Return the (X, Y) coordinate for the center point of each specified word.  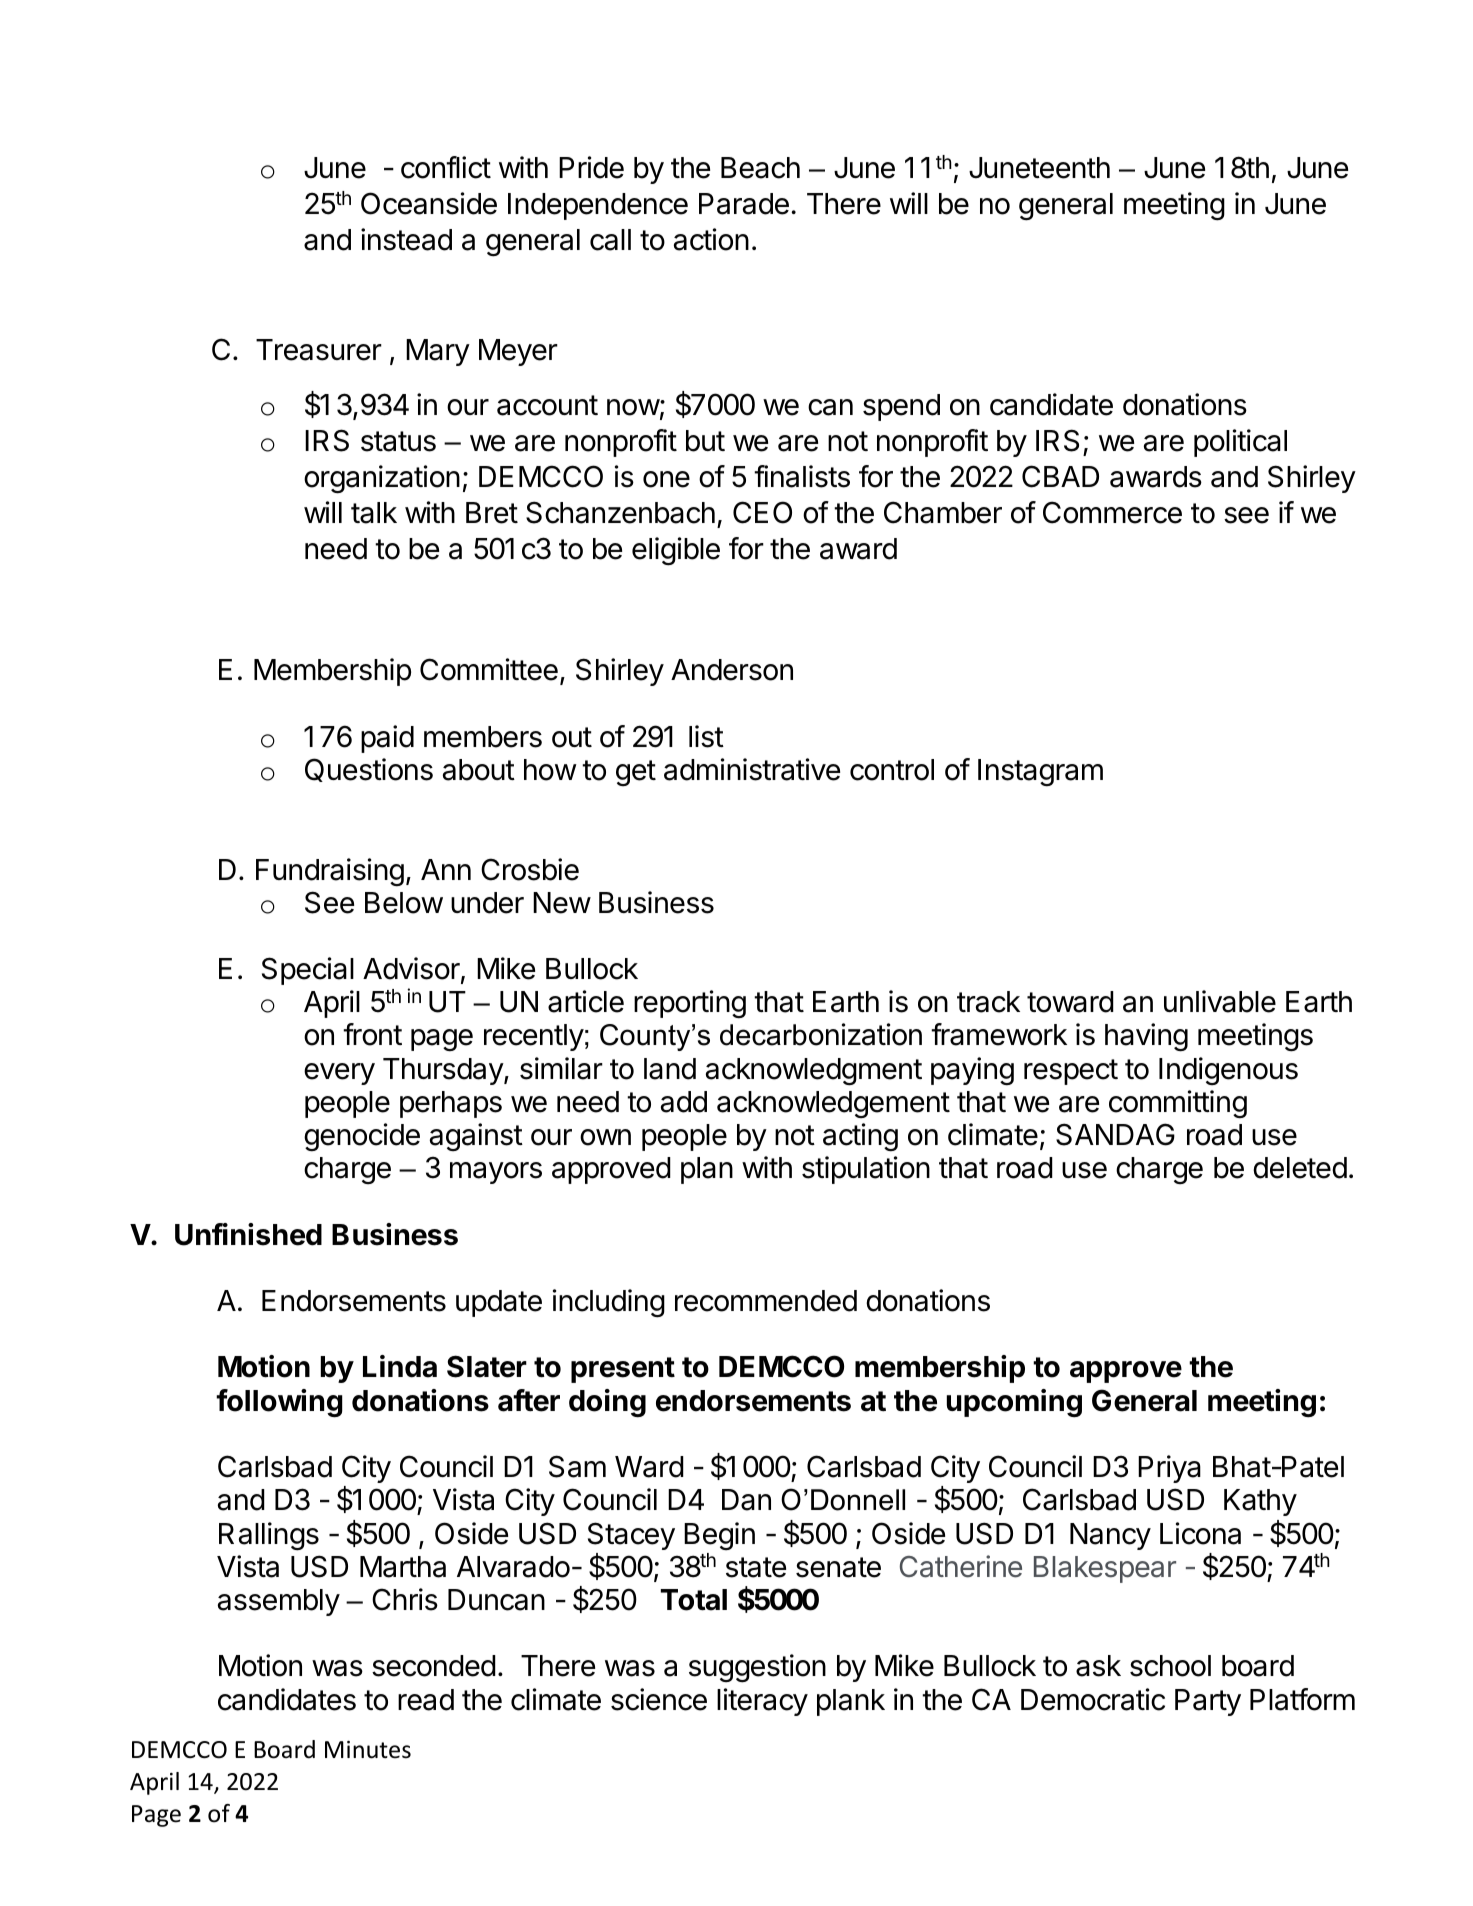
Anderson (732, 670)
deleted (1300, 1168)
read (426, 1700)
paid (387, 739)
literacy (762, 1702)
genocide (362, 1137)
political (1240, 443)
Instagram (1040, 773)
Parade (744, 204)
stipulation (866, 1170)
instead (406, 239)
